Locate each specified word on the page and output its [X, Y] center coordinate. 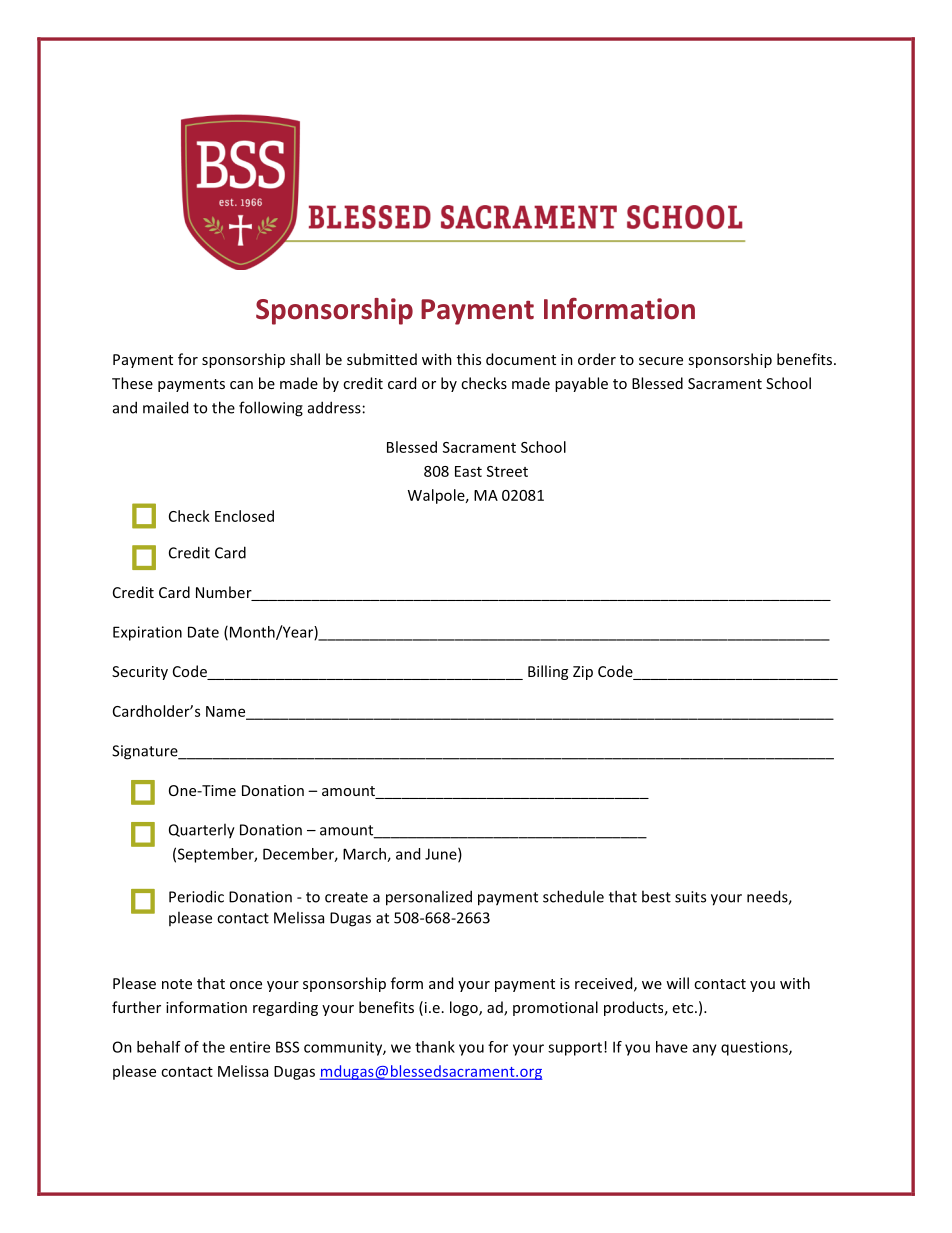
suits [690, 897]
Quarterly [202, 831]
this [469, 359]
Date [203, 632]
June [442, 855]
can [241, 385]
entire [250, 1047]
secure [661, 361]
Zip [583, 673]
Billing [548, 672]
